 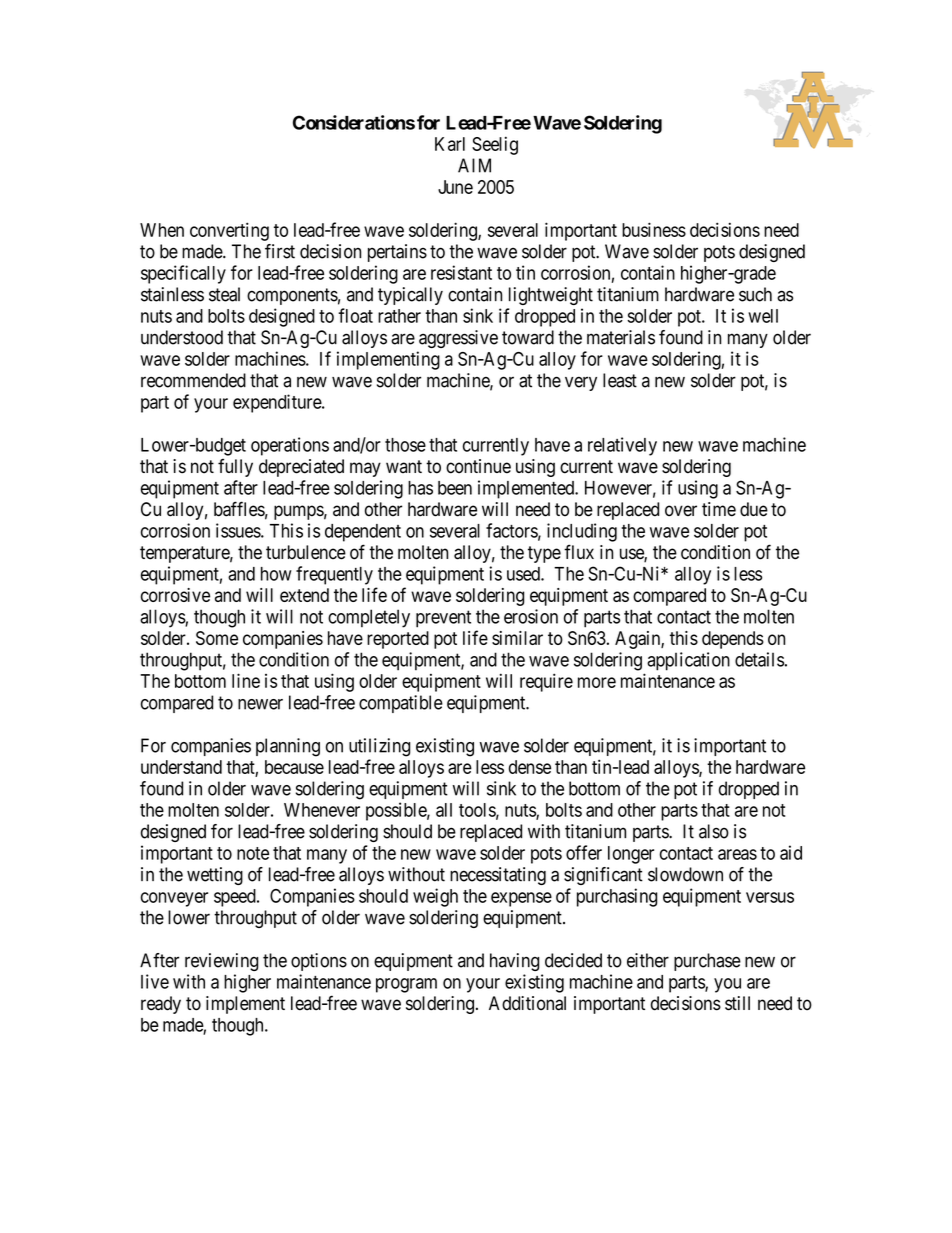 What do you see at coordinates (654, 229) in the document?
I see `business` at bounding box center [654, 229].
